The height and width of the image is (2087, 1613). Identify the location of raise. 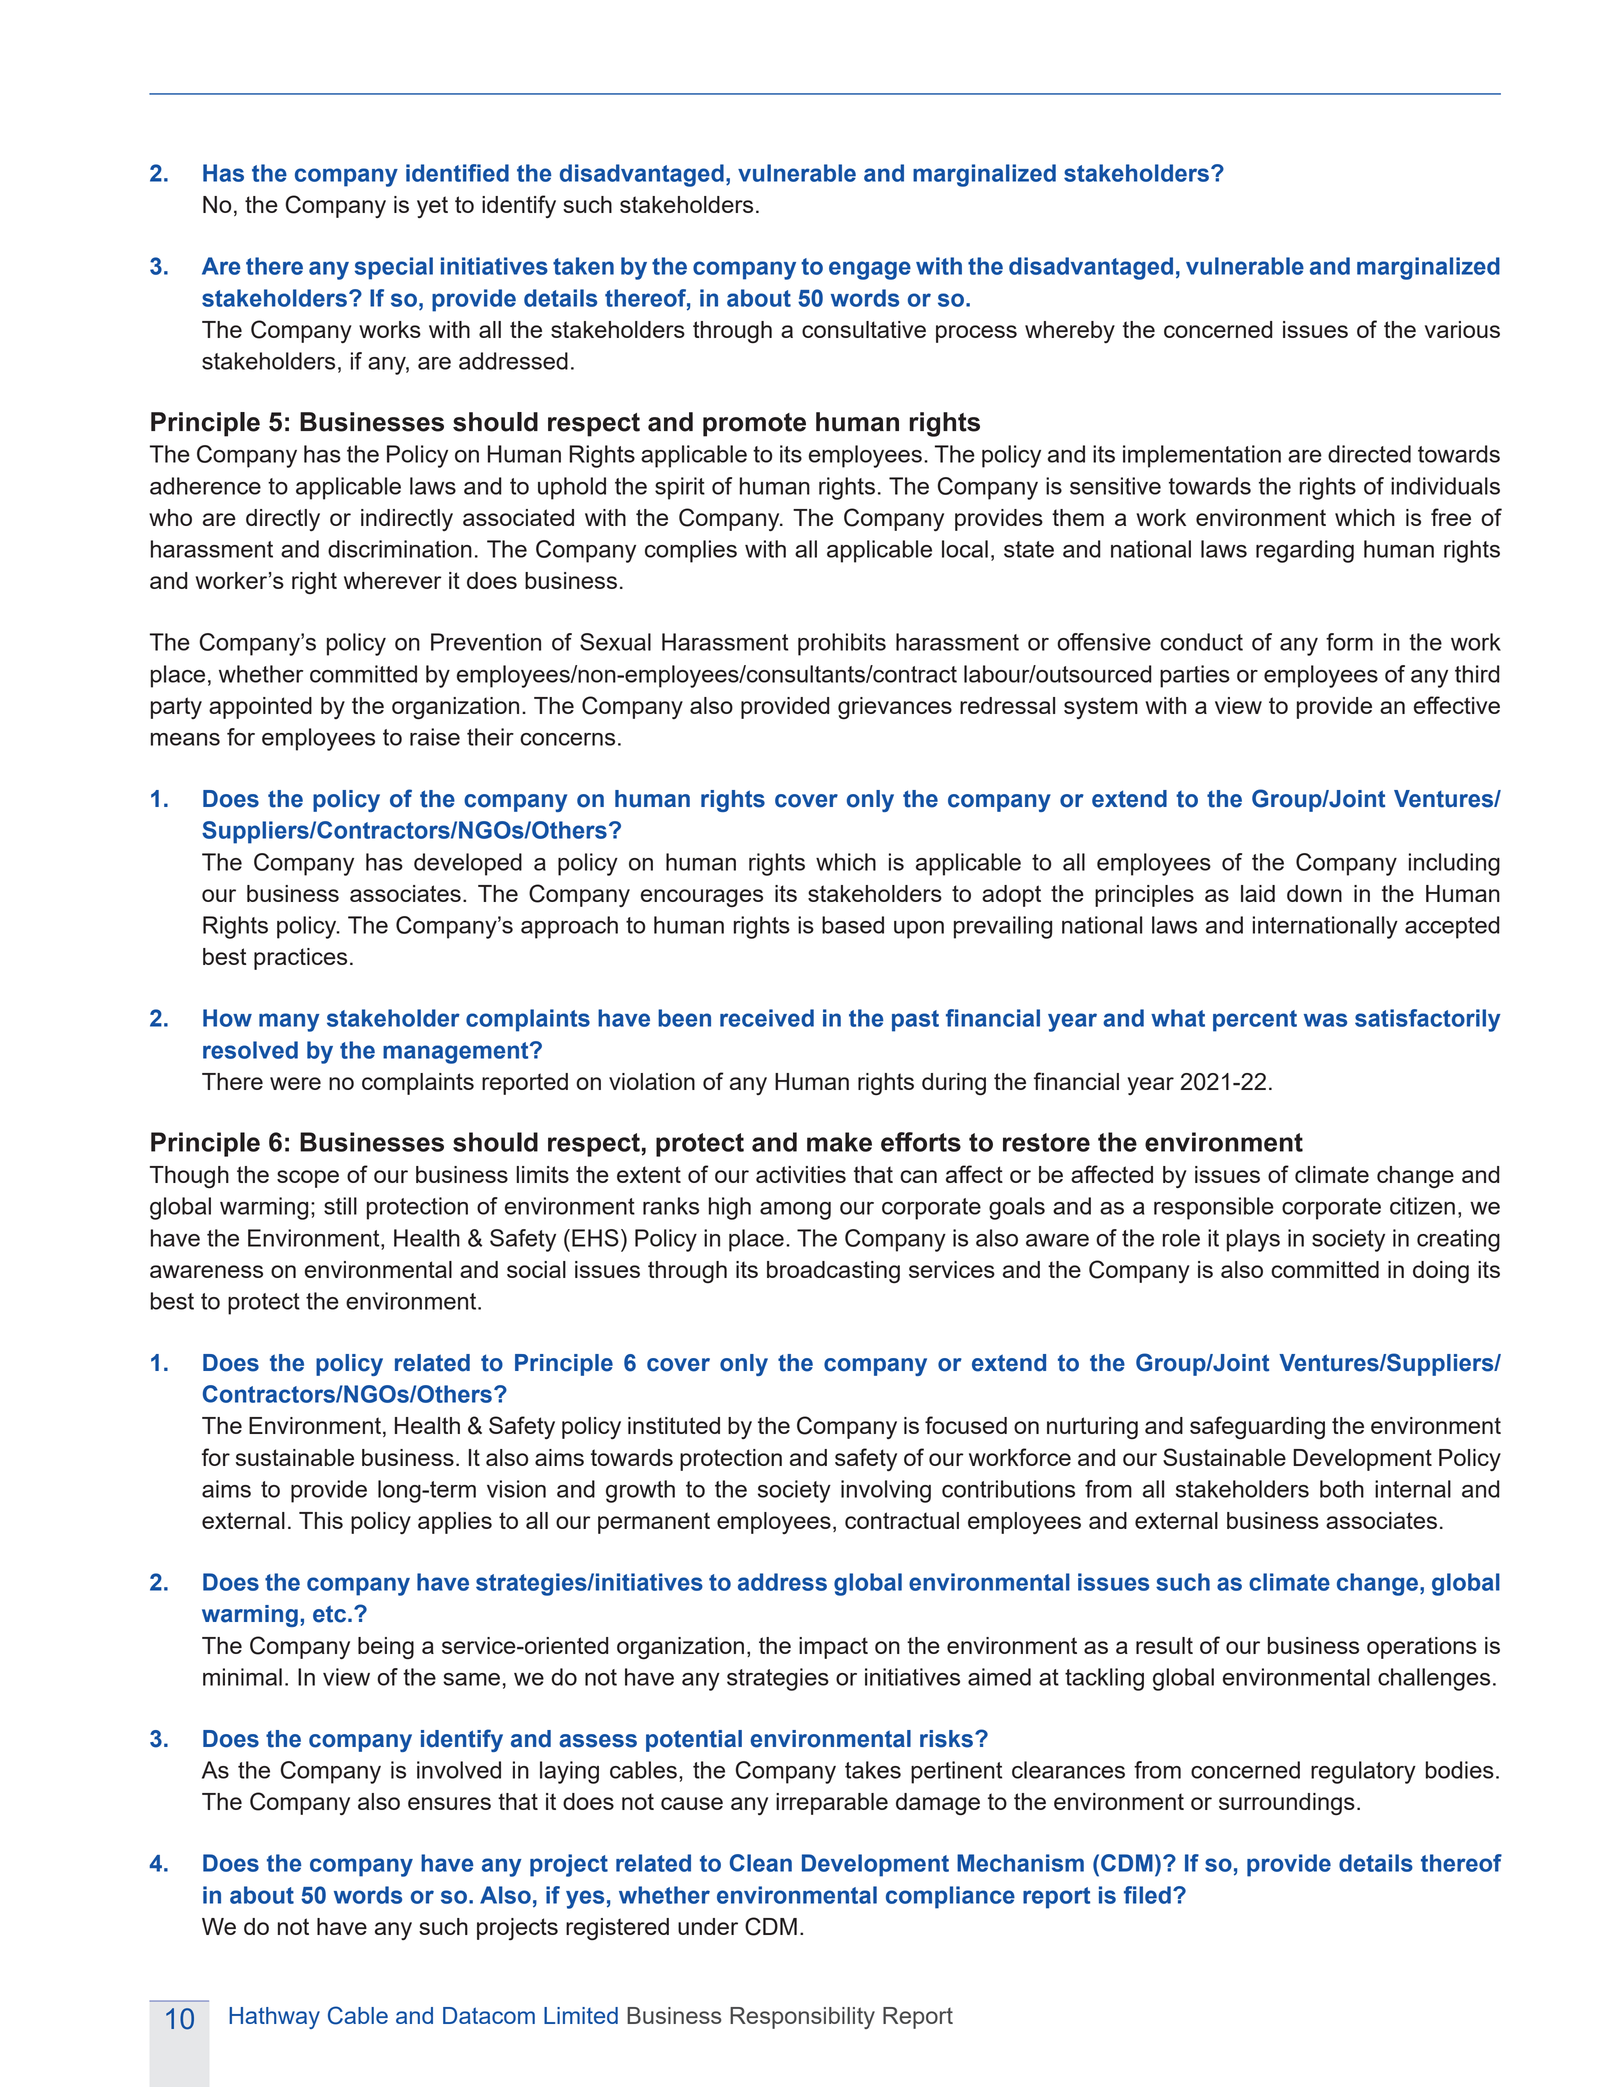
(435, 737).
